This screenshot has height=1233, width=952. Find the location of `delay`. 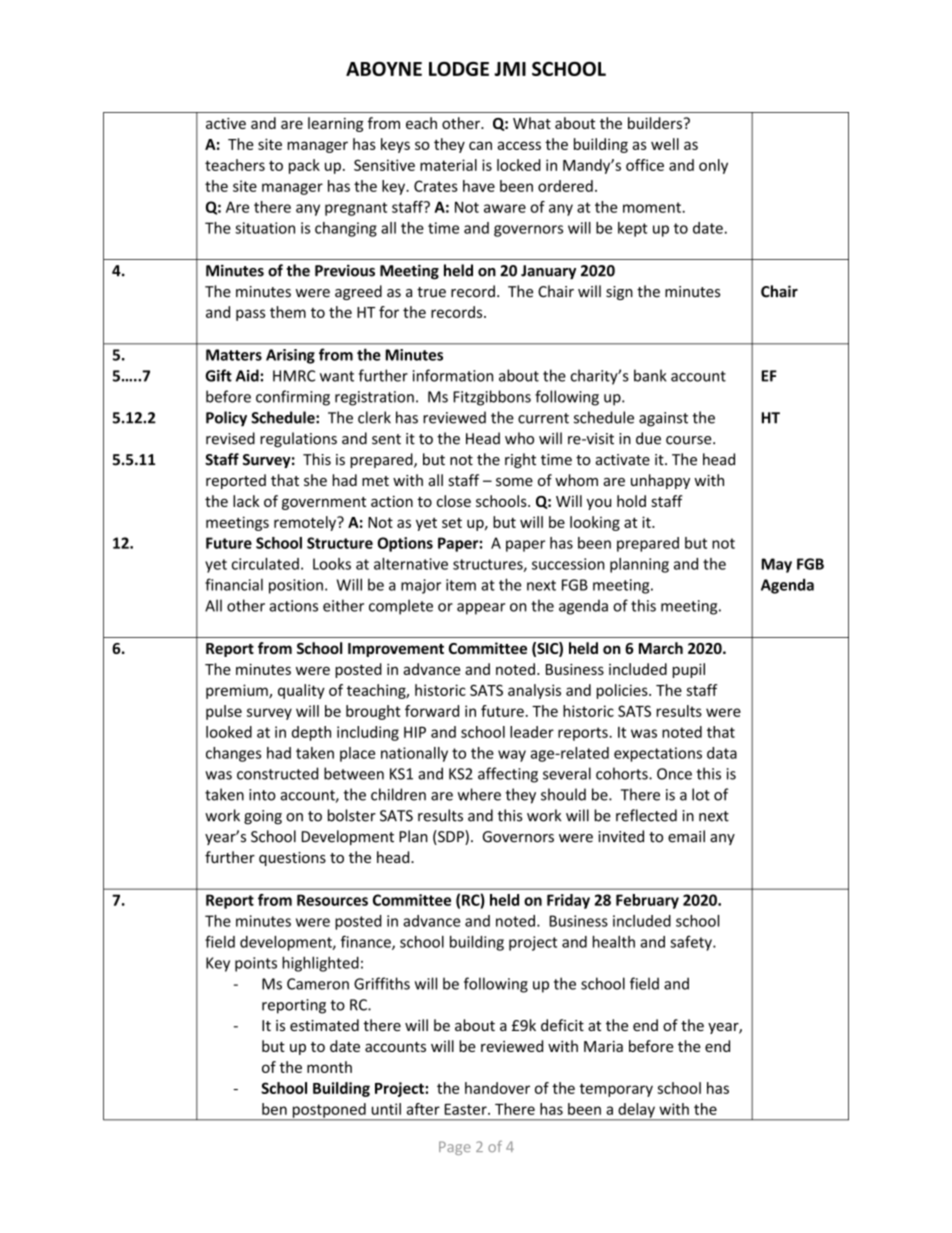

delay is located at coordinates (636, 1111).
